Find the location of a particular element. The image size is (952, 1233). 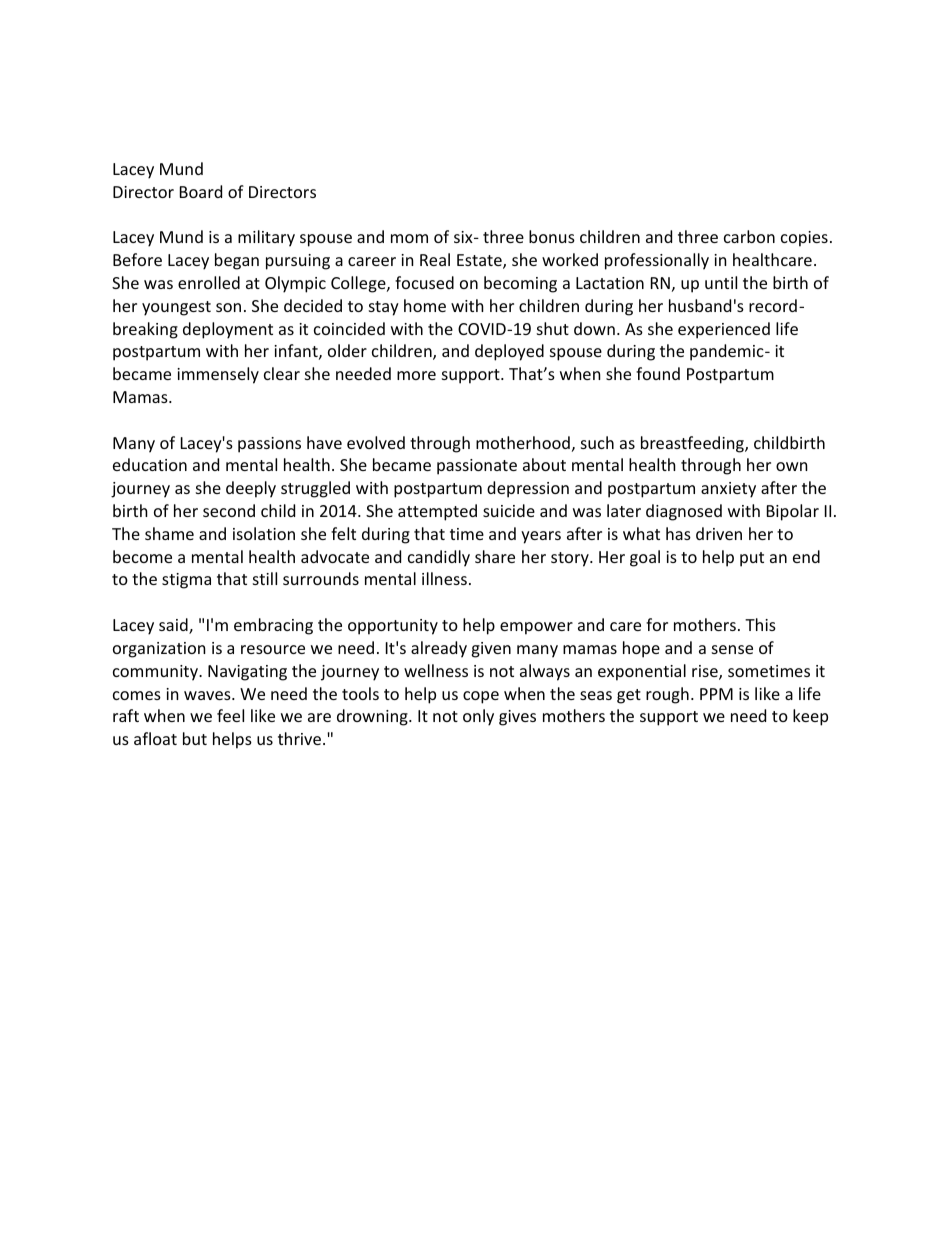

mom is located at coordinates (409, 238).
